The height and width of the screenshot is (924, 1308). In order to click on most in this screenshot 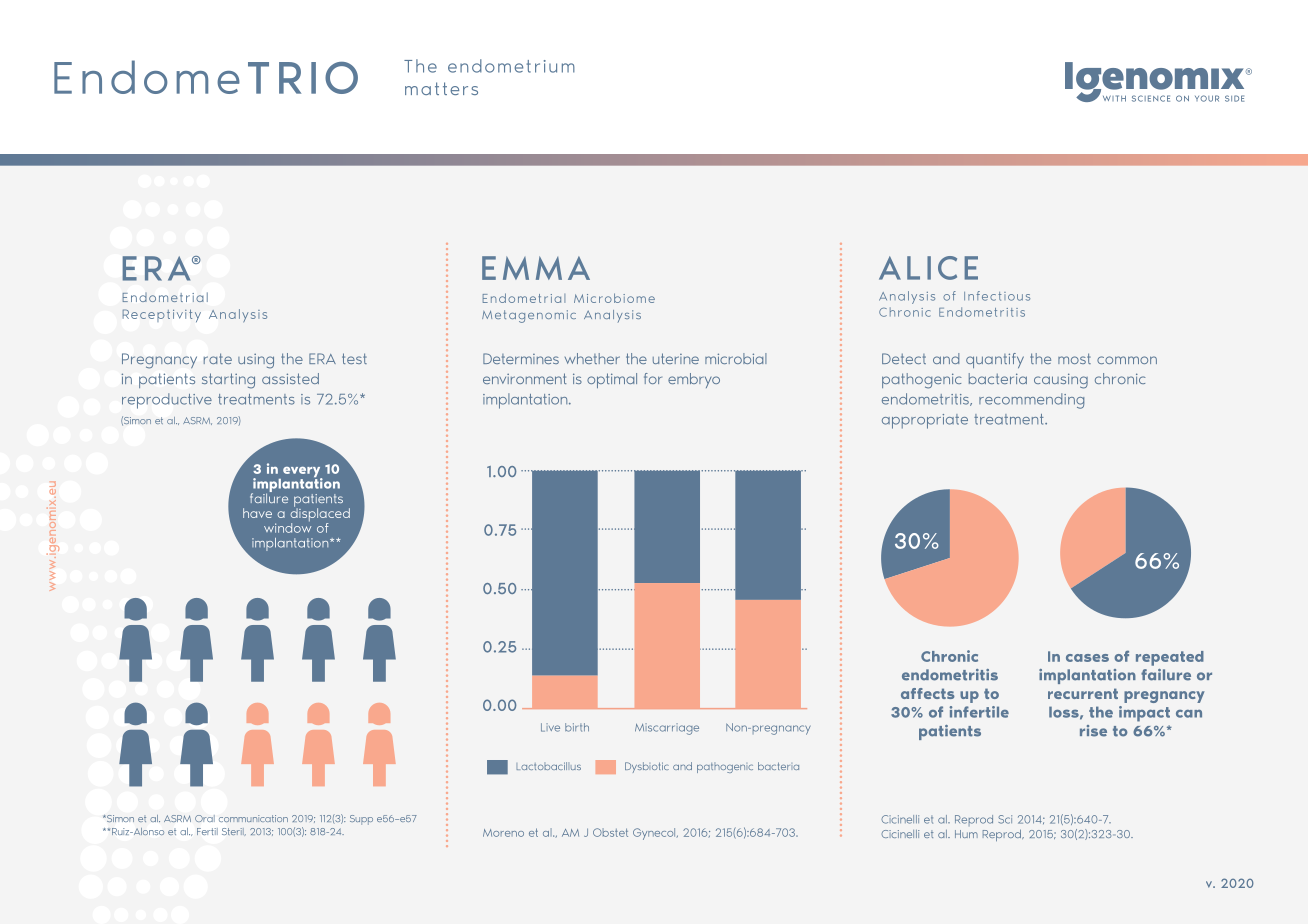, I will do `click(1074, 358)`.
